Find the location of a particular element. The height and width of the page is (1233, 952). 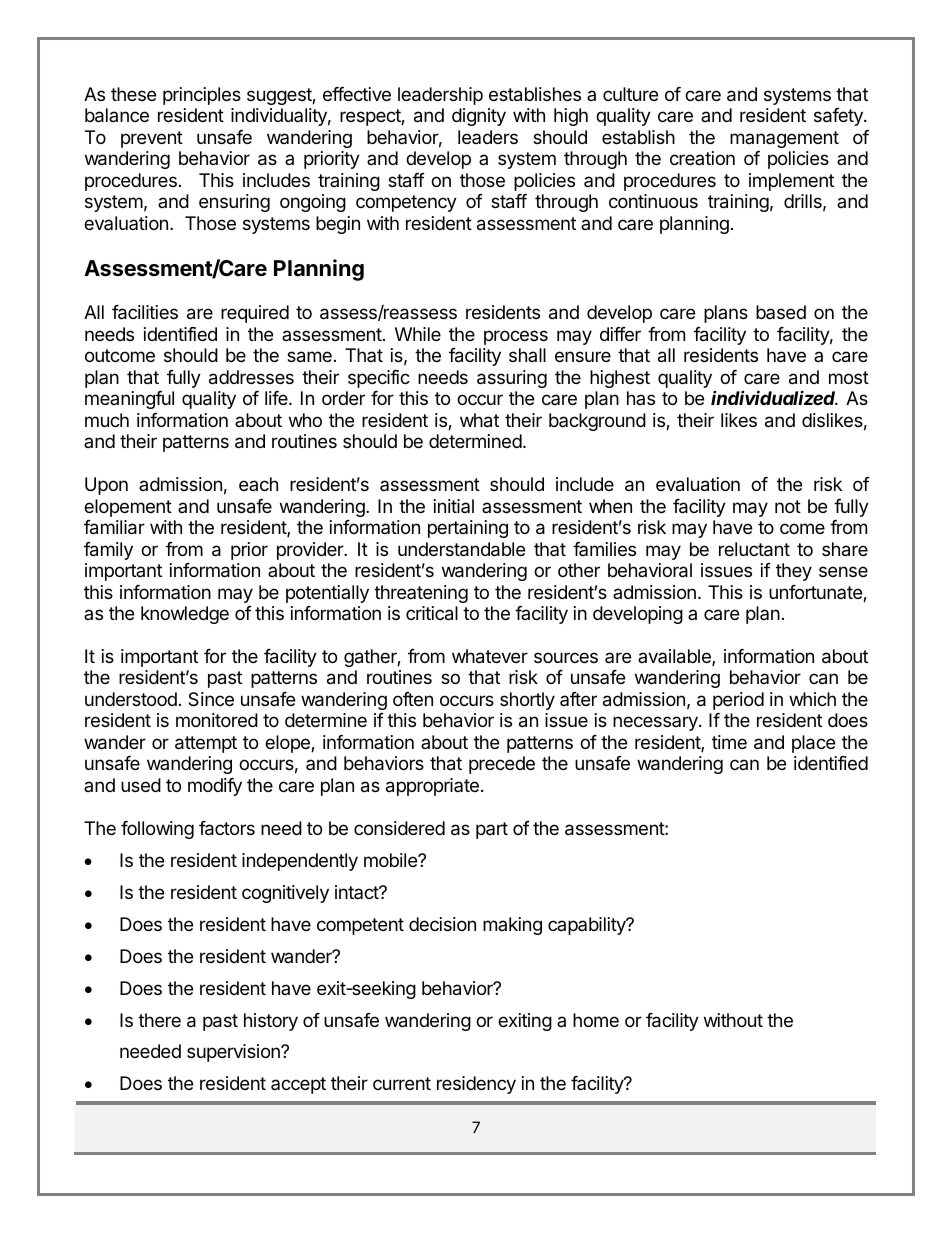

factors is located at coordinates (227, 828).
